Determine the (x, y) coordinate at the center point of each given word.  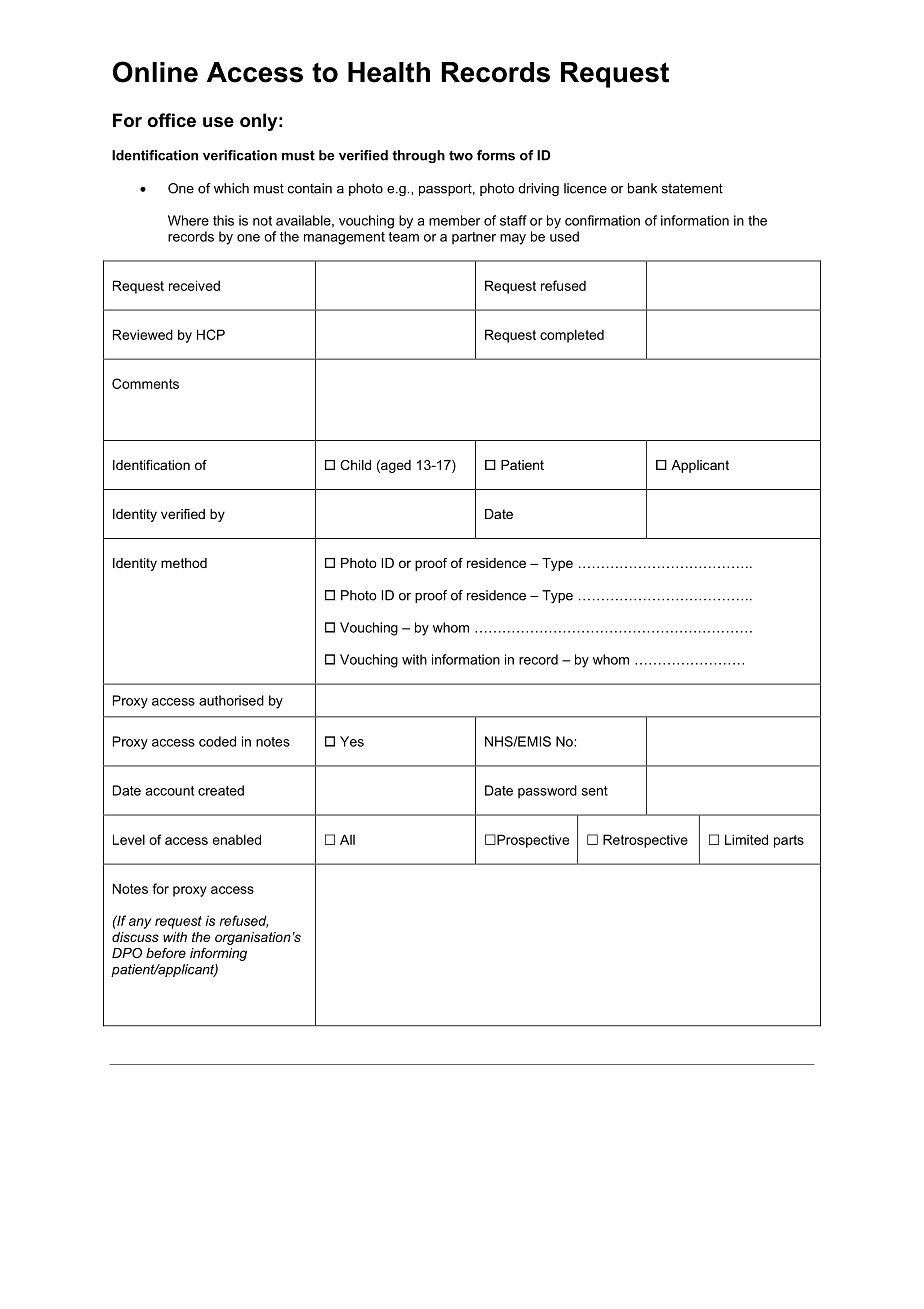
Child (355, 465)
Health (389, 72)
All (347, 839)
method (184, 563)
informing (218, 954)
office (171, 120)
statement (692, 188)
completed (572, 336)
